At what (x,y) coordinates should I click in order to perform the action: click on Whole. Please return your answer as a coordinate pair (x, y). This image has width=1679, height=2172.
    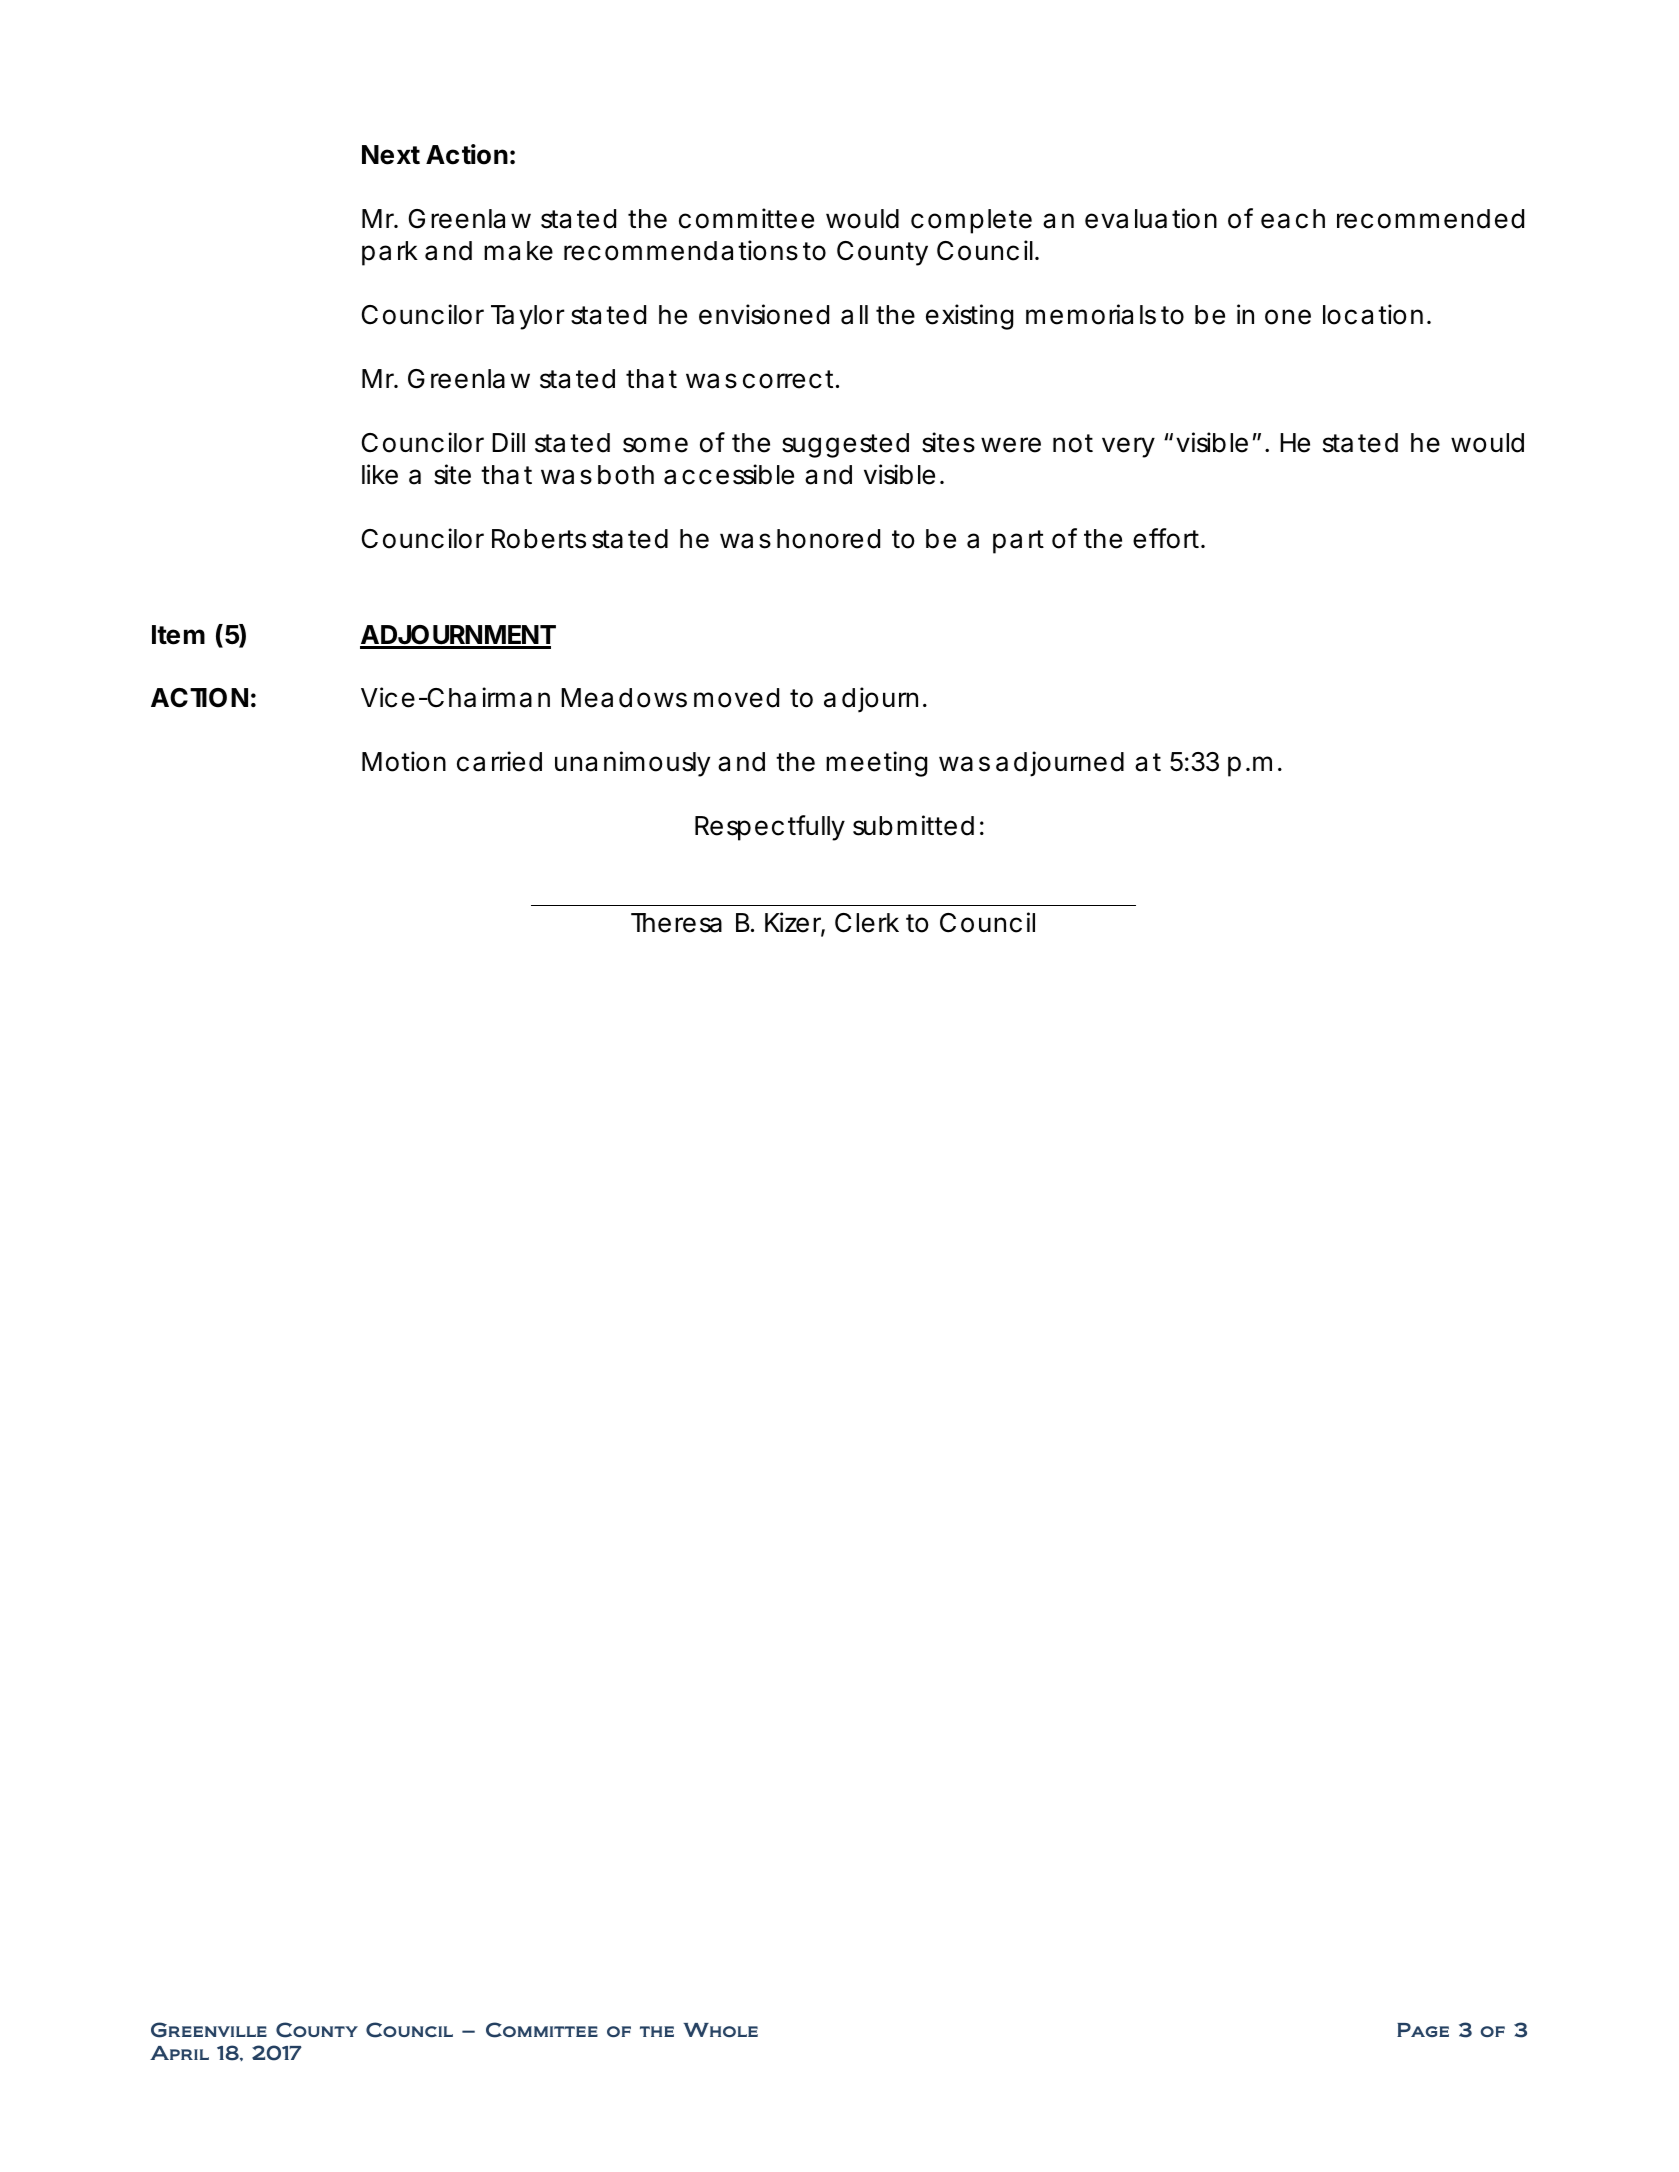
    Looking at the image, I should click on (720, 2030).
